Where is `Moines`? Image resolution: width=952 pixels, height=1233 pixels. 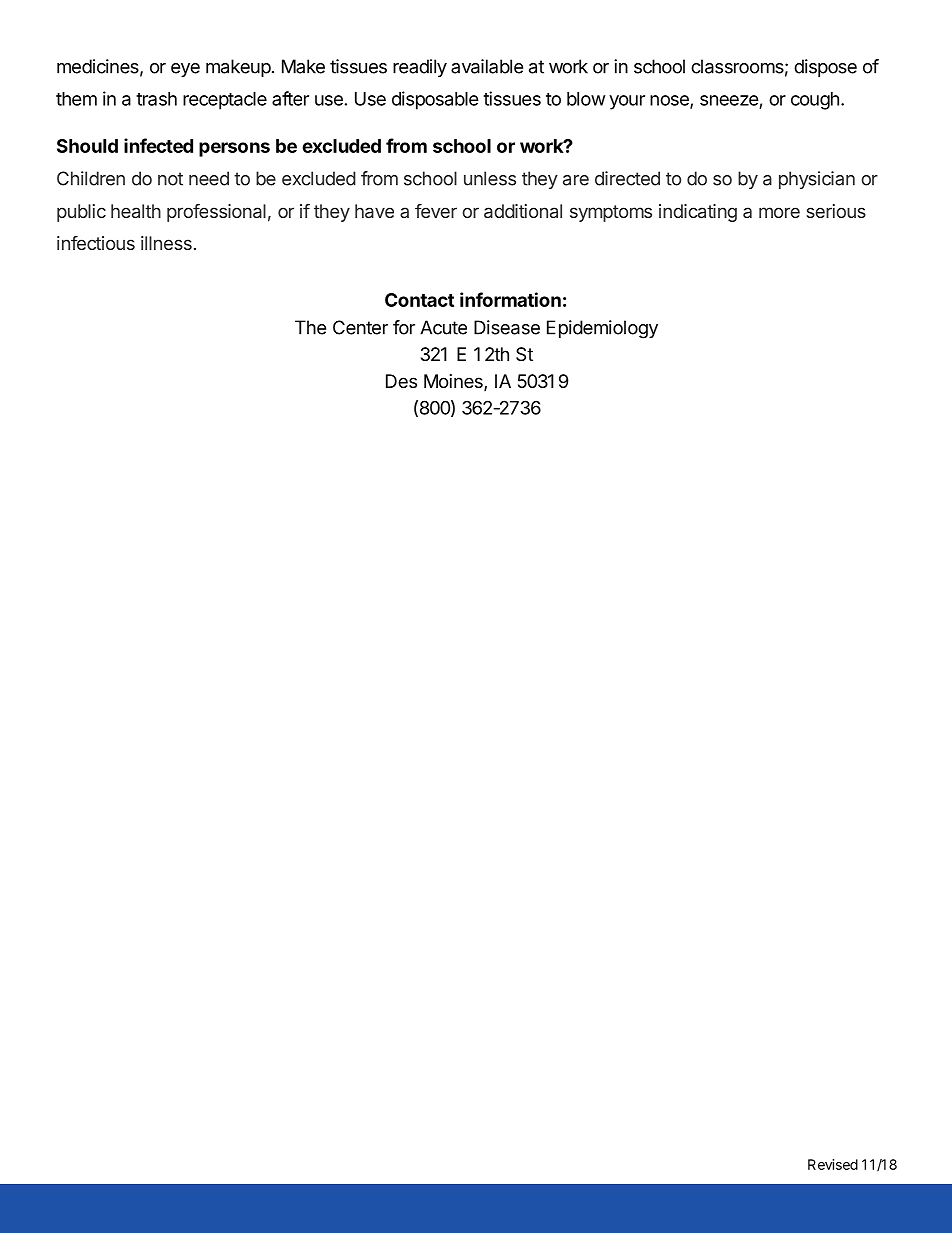 Moines is located at coordinates (454, 382).
